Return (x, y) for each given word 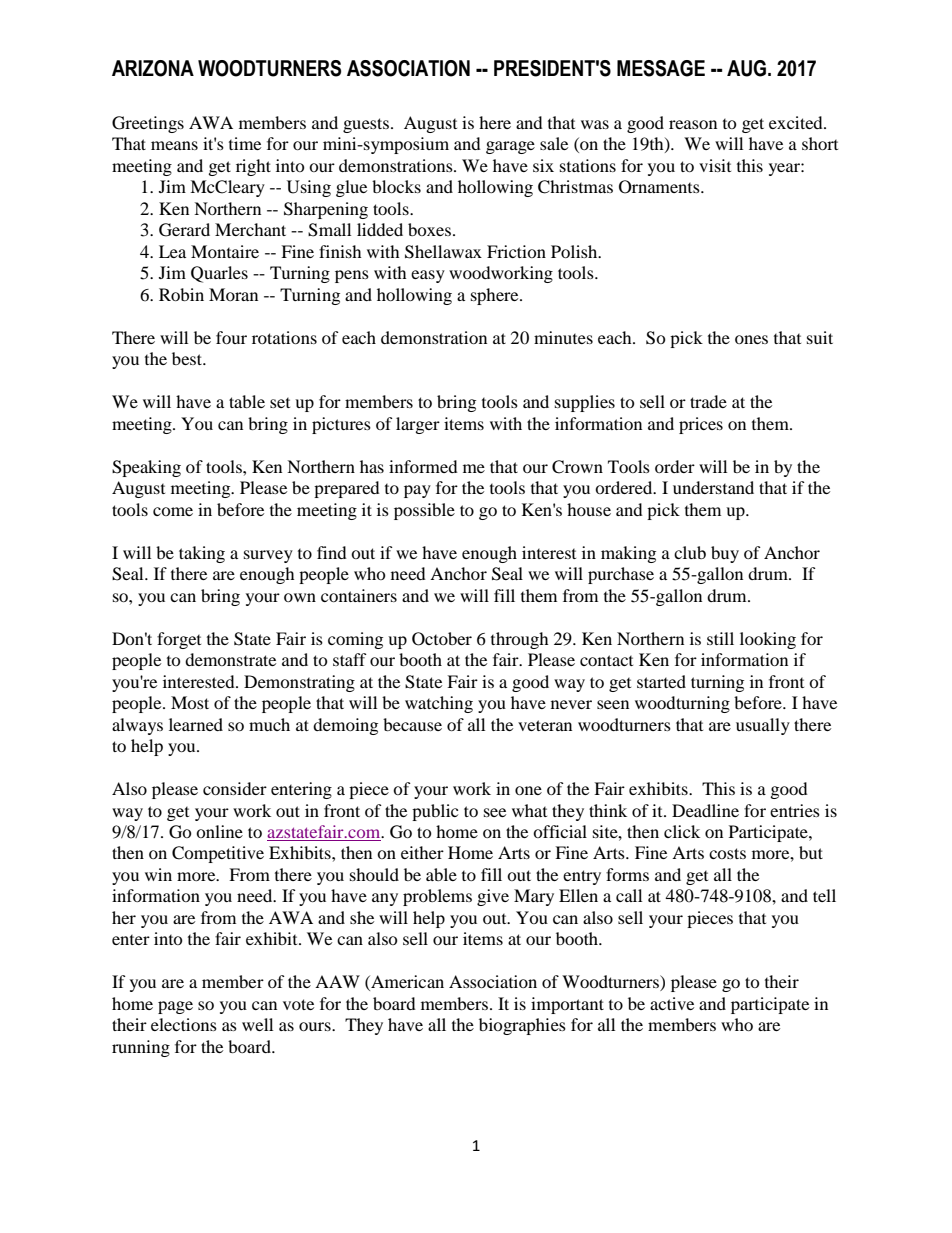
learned (196, 724)
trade (708, 401)
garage (510, 147)
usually (763, 726)
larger (418, 425)
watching (439, 704)
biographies (522, 1026)
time (245, 143)
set (280, 403)
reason (693, 124)
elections (184, 1024)
